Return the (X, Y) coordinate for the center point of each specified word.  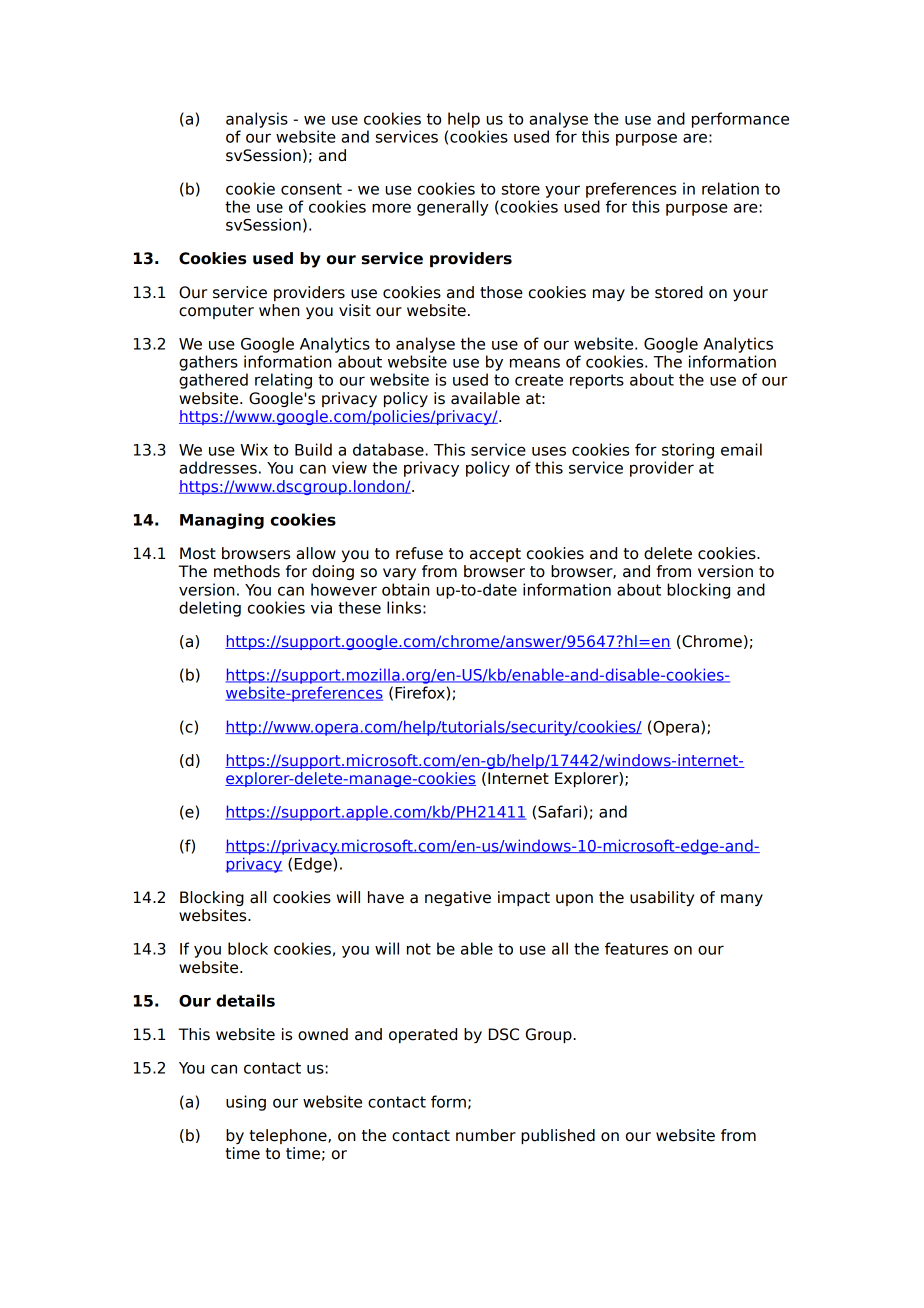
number (486, 1135)
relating (283, 381)
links (405, 607)
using (246, 1103)
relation (730, 188)
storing (688, 451)
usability (662, 898)
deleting (210, 609)
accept (495, 555)
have (386, 897)
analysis (257, 120)
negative (458, 898)
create (539, 380)
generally (453, 208)
